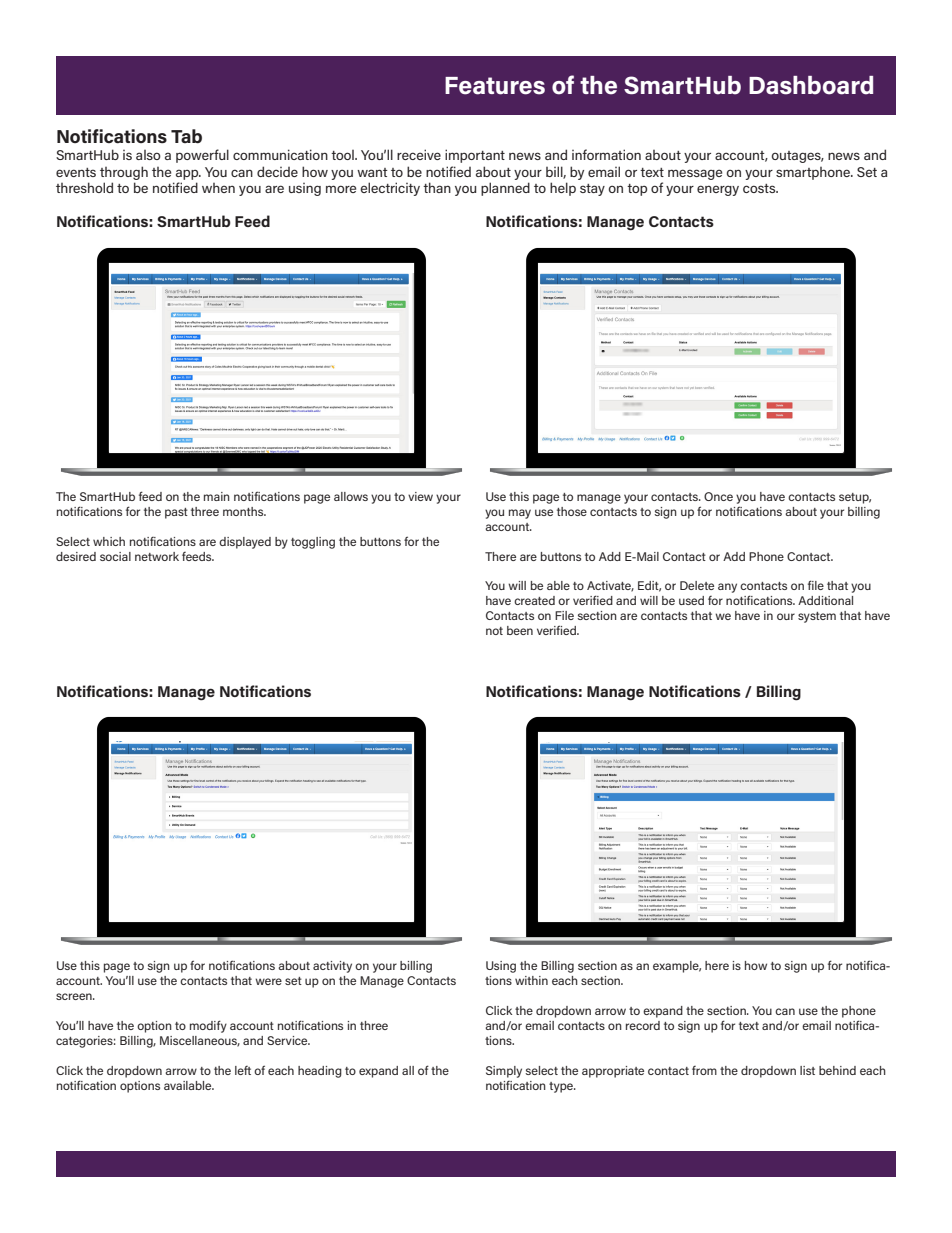 This screenshot has height=1233, width=952. What do you see at coordinates (534, 600) in the screenshot?
I see `created` at bounding box center [534, 600].
